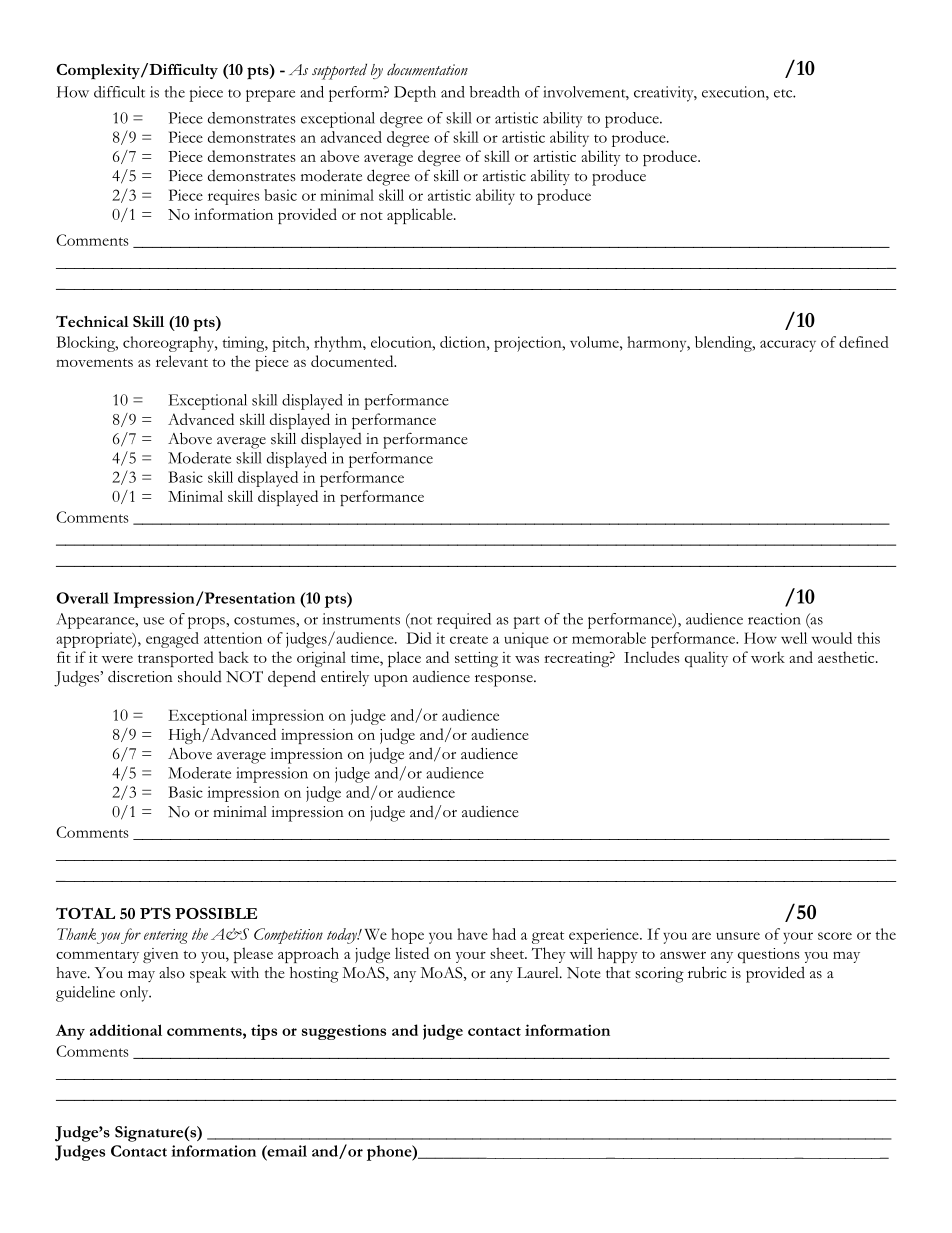 The width and height of the screenshot is (952, 1233). What do you see at coordinates (774, 619) in the screenshot?
I see `reaction` at bounding box center [774, 619].
